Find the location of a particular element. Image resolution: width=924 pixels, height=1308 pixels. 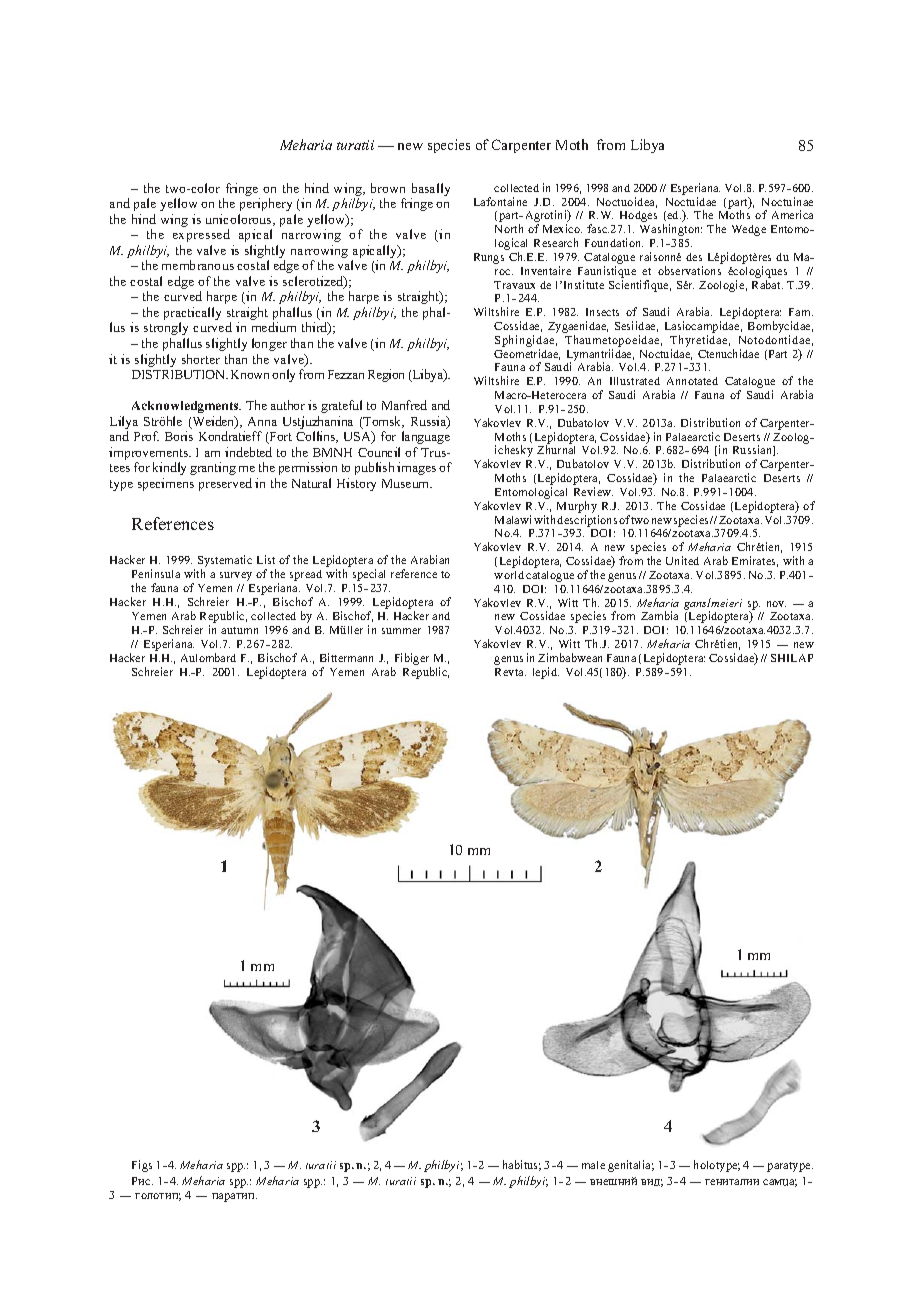

North is located at coordinates (509, 228).
